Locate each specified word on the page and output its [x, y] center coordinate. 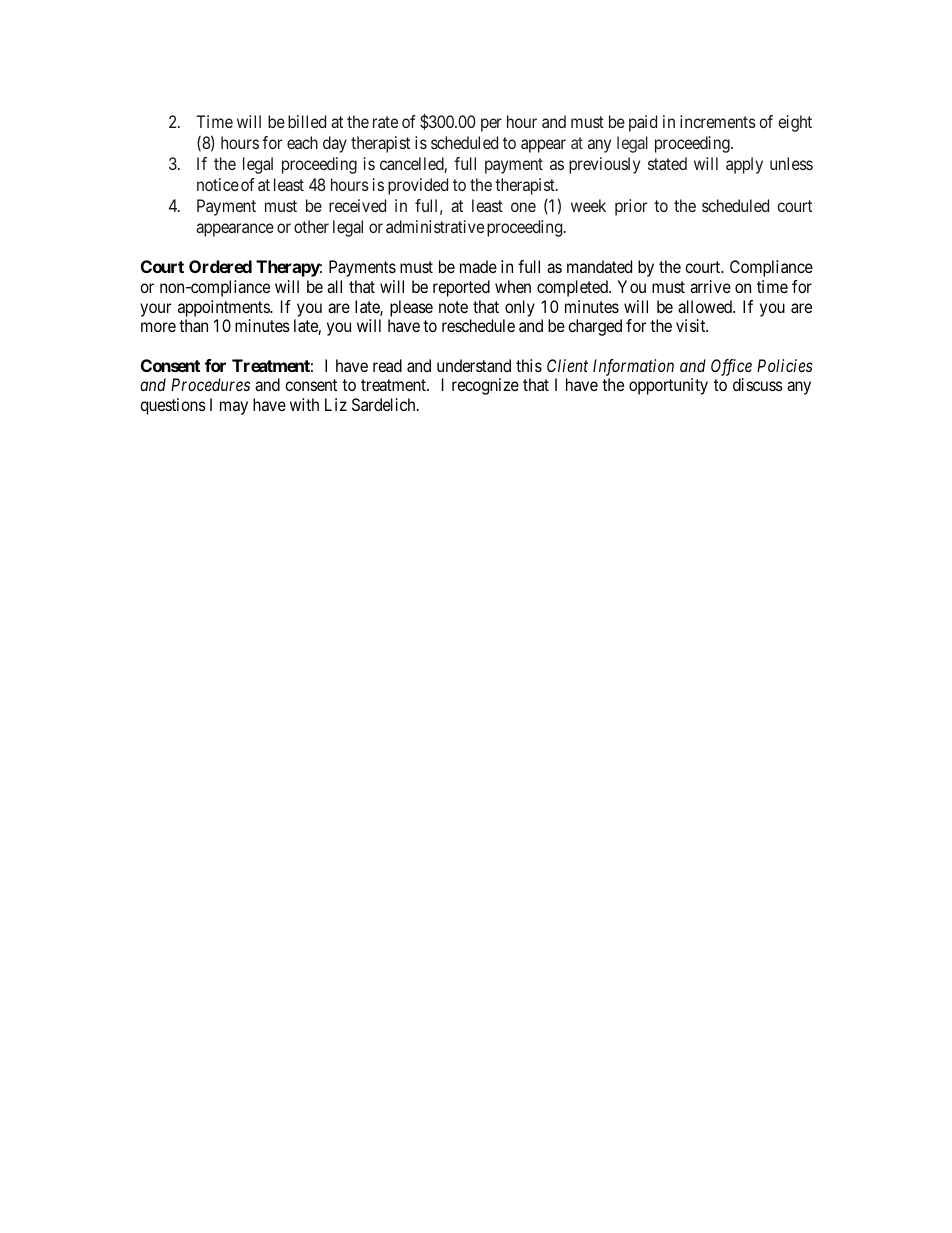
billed [307, 121]
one [523, 207]
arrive [710, 286]
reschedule [478, 325]
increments [718, 121]
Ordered [220, 266]
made [478, 266]
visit [692, 325]
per [491, 125]
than [193, 325]
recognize [485, 386]
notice [218, 184]
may [234, 408]
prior [631, 207]
